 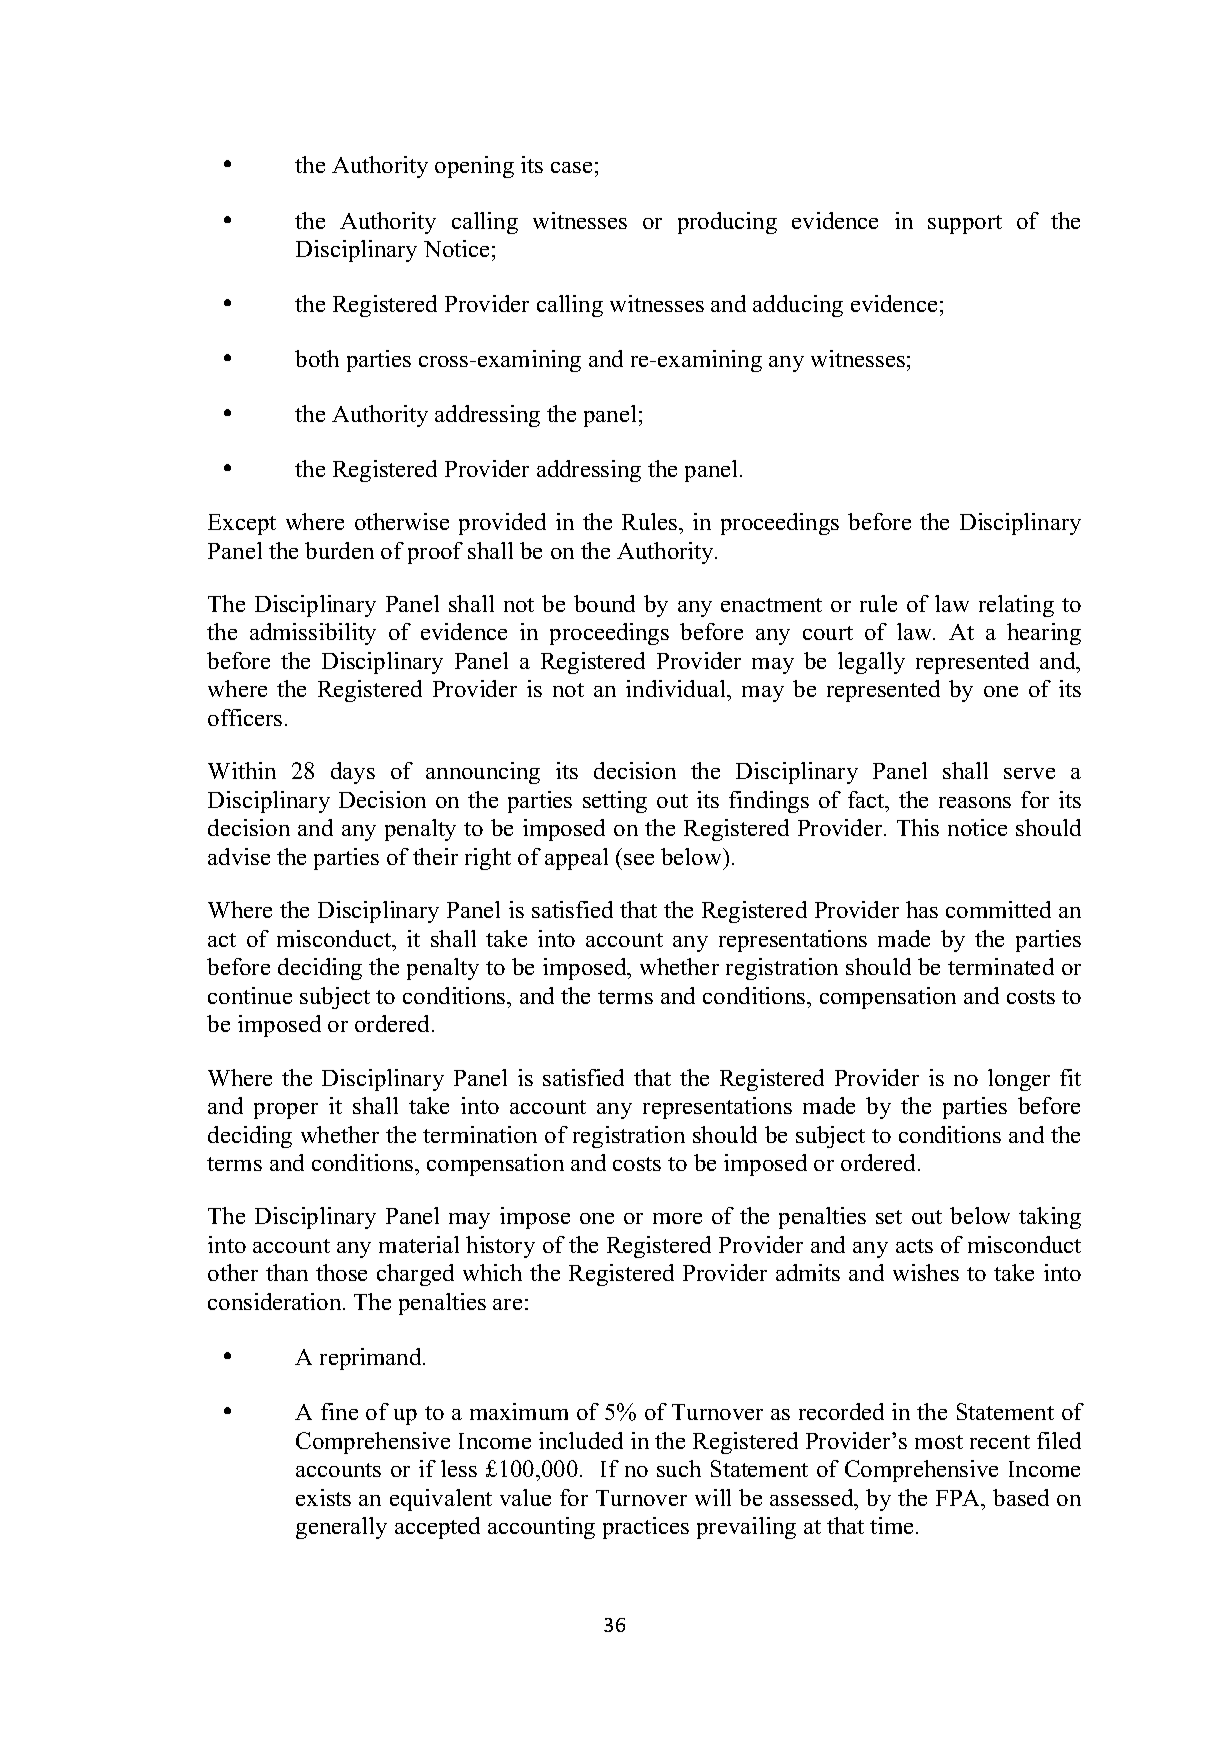 What do you see at coordinates (250, 995) in the page?
I see `continue` at bounding box center [250, 995].
